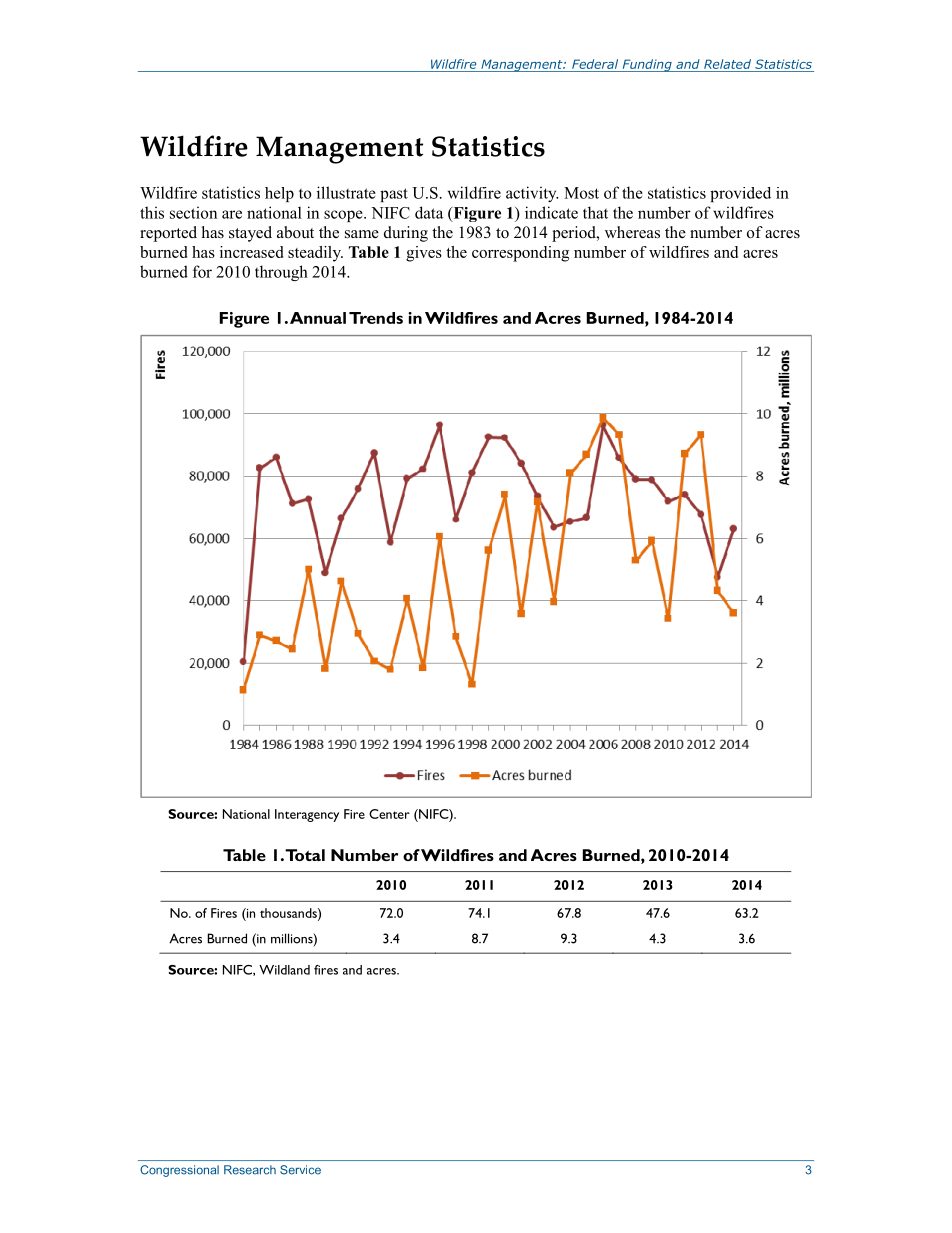 Image resolution: width=952 pixels, height=1233 pixels. I want to click on Research, so click(250, 1170).
